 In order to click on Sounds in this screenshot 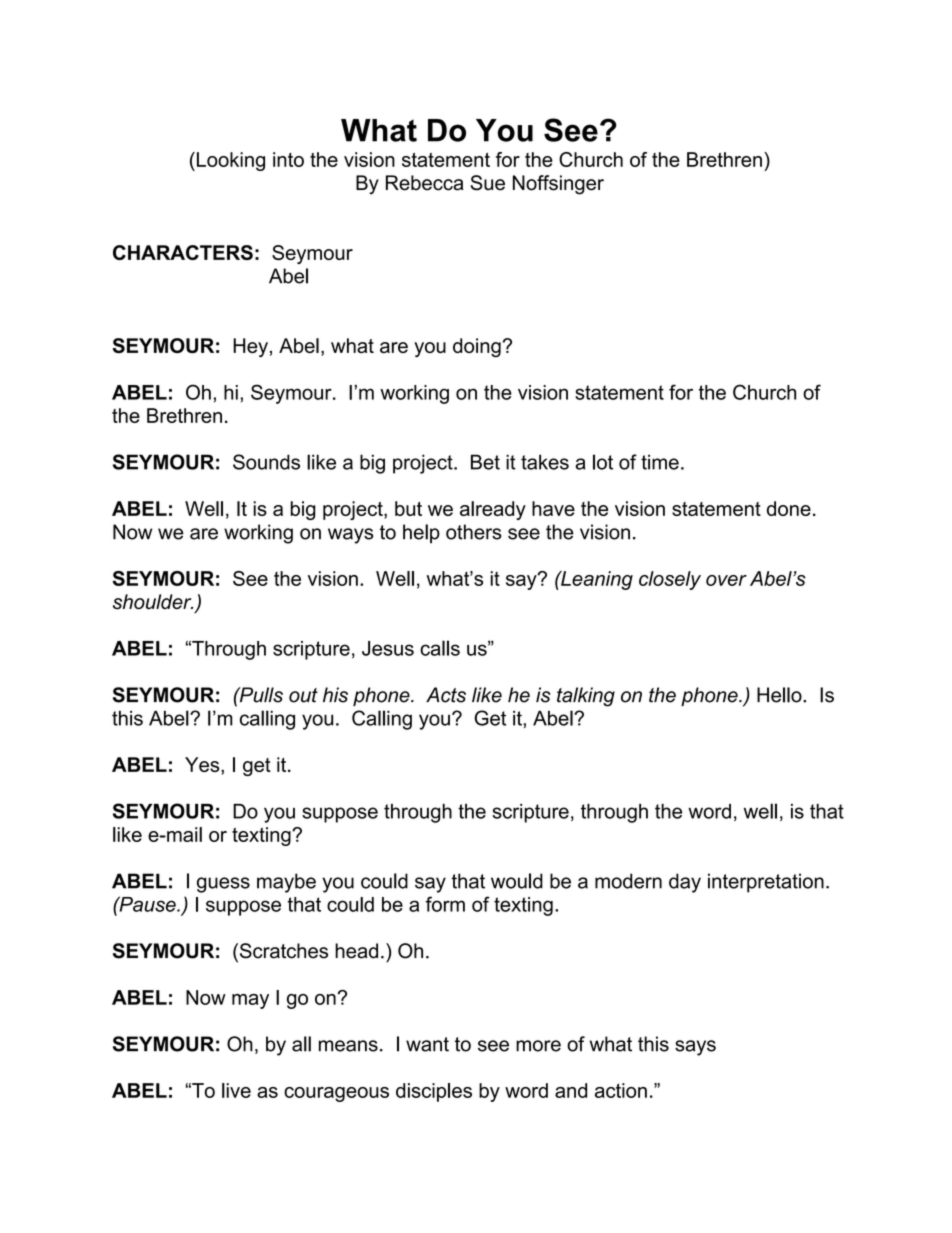, I will do `click(266, 462)`.
